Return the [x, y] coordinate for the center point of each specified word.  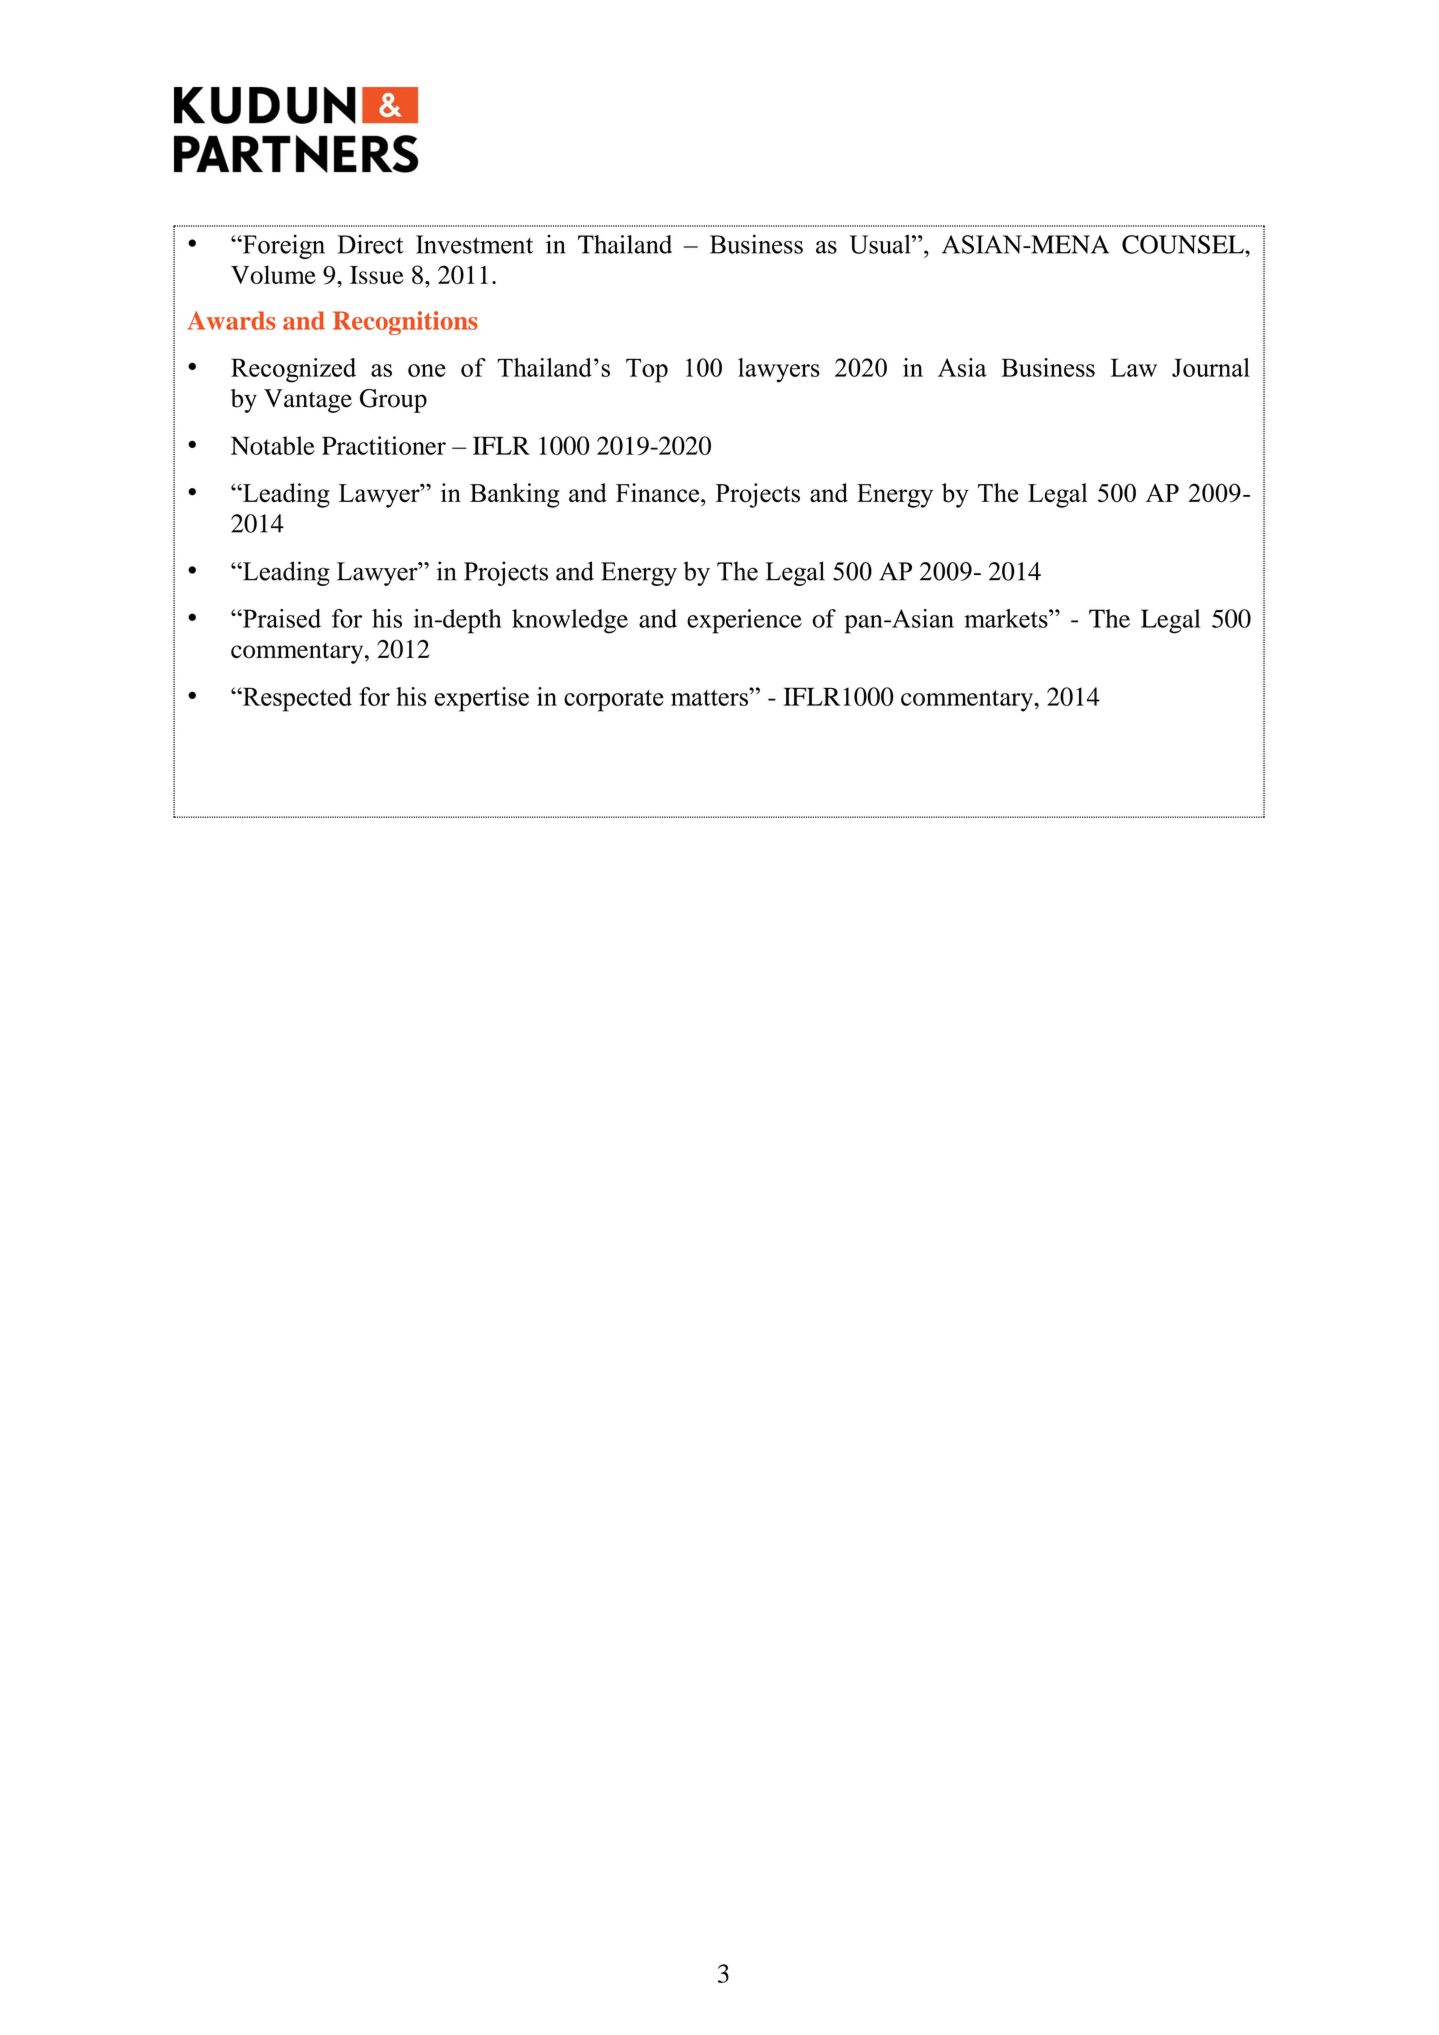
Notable [273, 445]
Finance [657, 493]
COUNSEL [1184, 244]
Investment [474, 244]
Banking [514, 495]
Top [647, 371]
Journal [1211, 367]
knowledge [570, 621]
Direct [370, 244]
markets [1007, 618]
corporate [614, 701]
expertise [481, 699]
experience [744, 621]
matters [710, 697]
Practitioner [384, 445]
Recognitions [405, 323]
